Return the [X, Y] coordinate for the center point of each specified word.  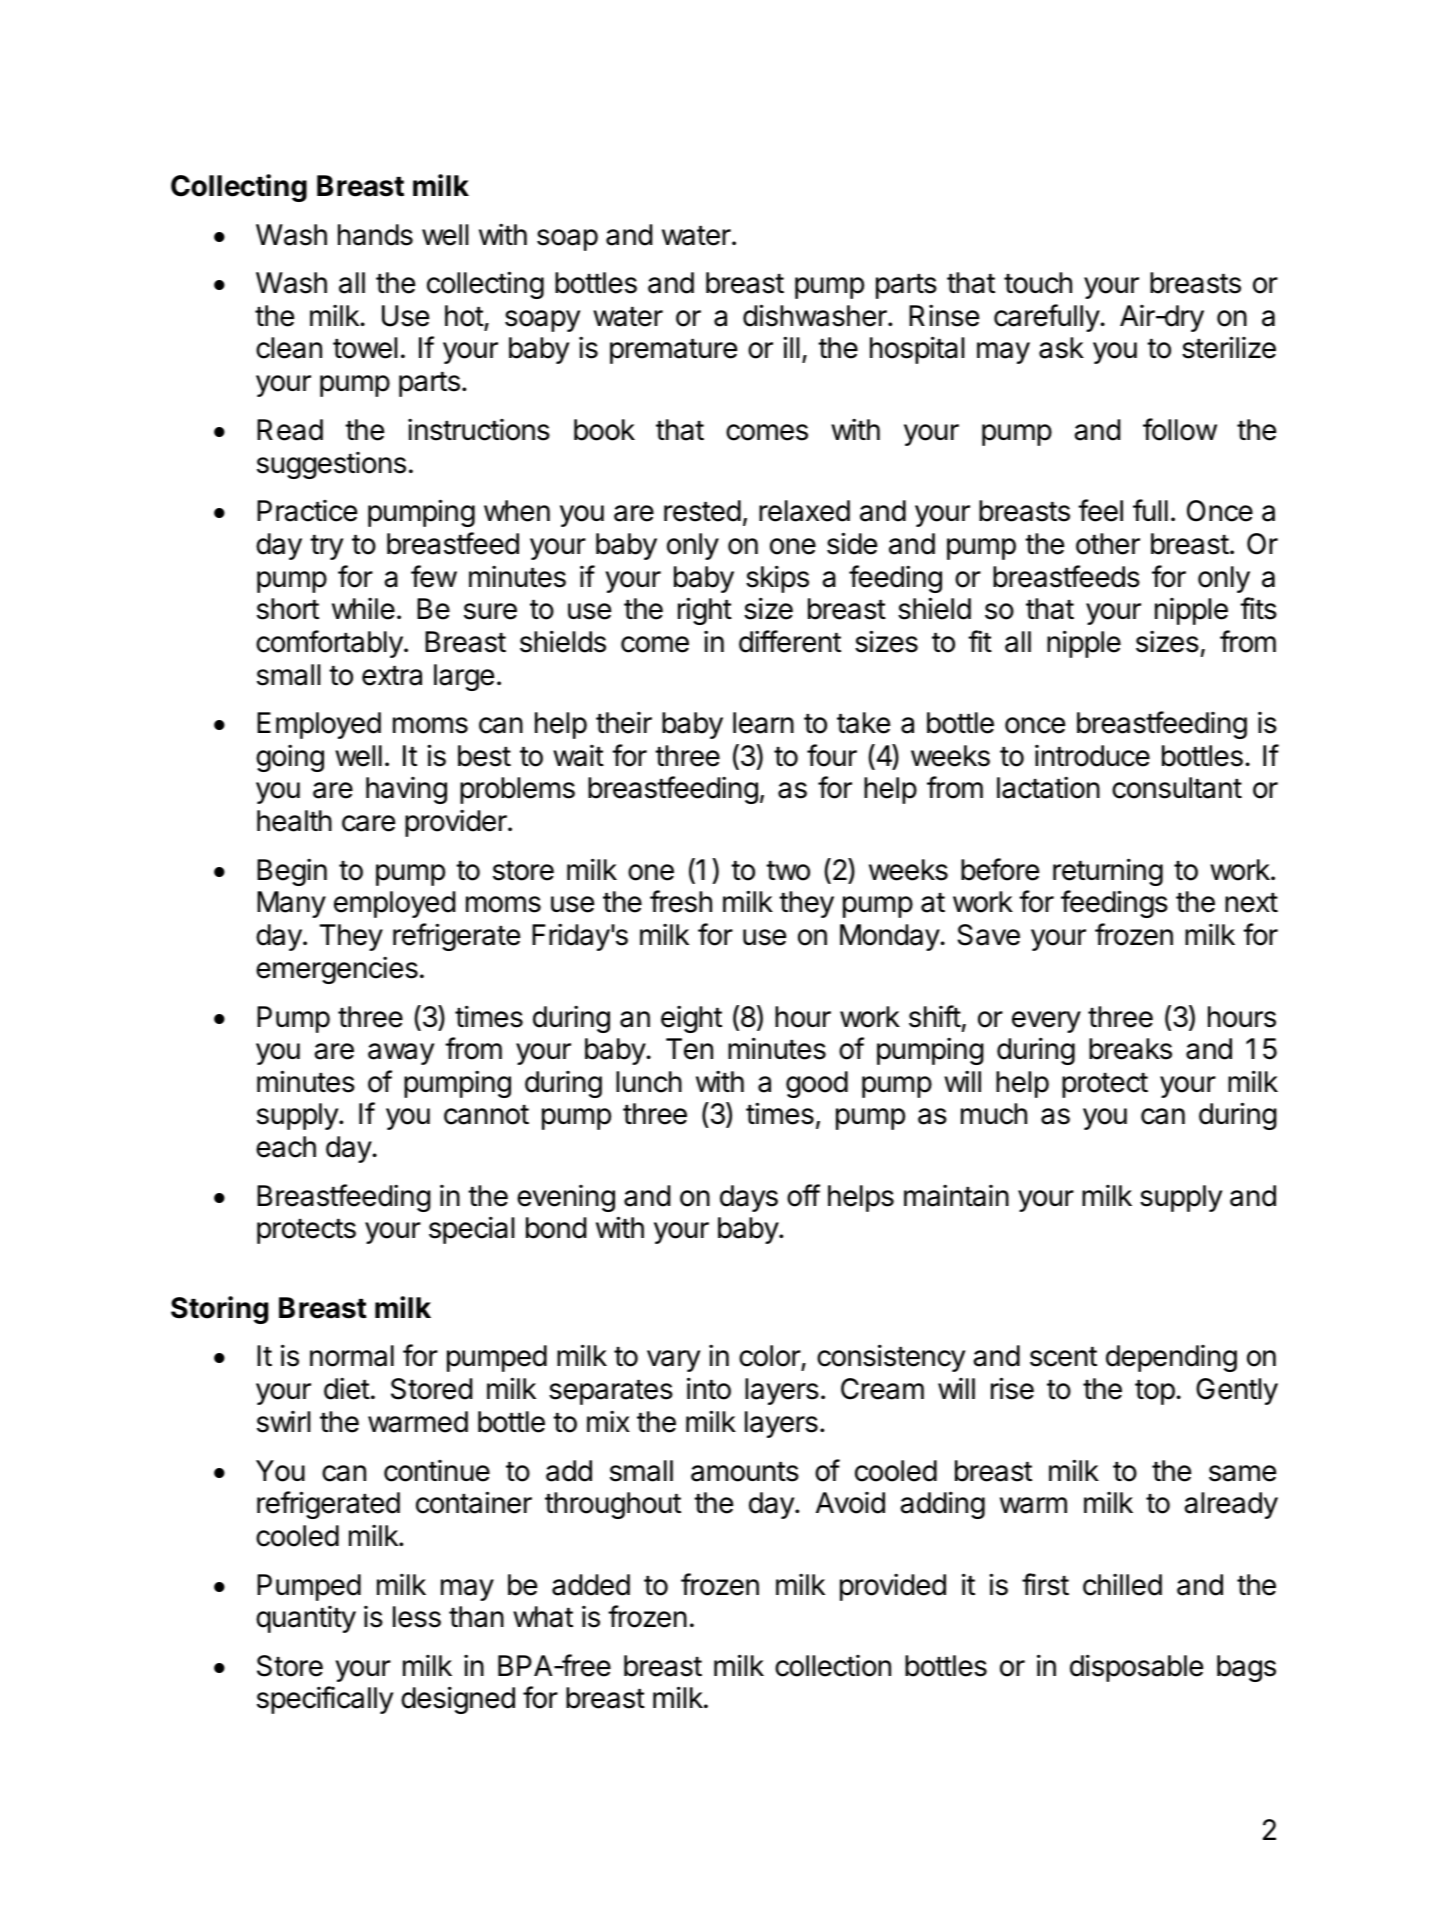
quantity [306, 1619]
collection [833, 1666]
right [705, 611]
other [1108, 544]
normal [352, 1356]
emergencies [337, 970]
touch [1038, 283]
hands [375, 235]
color [770, 1357]
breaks [1130, 1049]
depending [1171, 1358]
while [363, 608]
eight [691, 1019]
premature [673, 351]
